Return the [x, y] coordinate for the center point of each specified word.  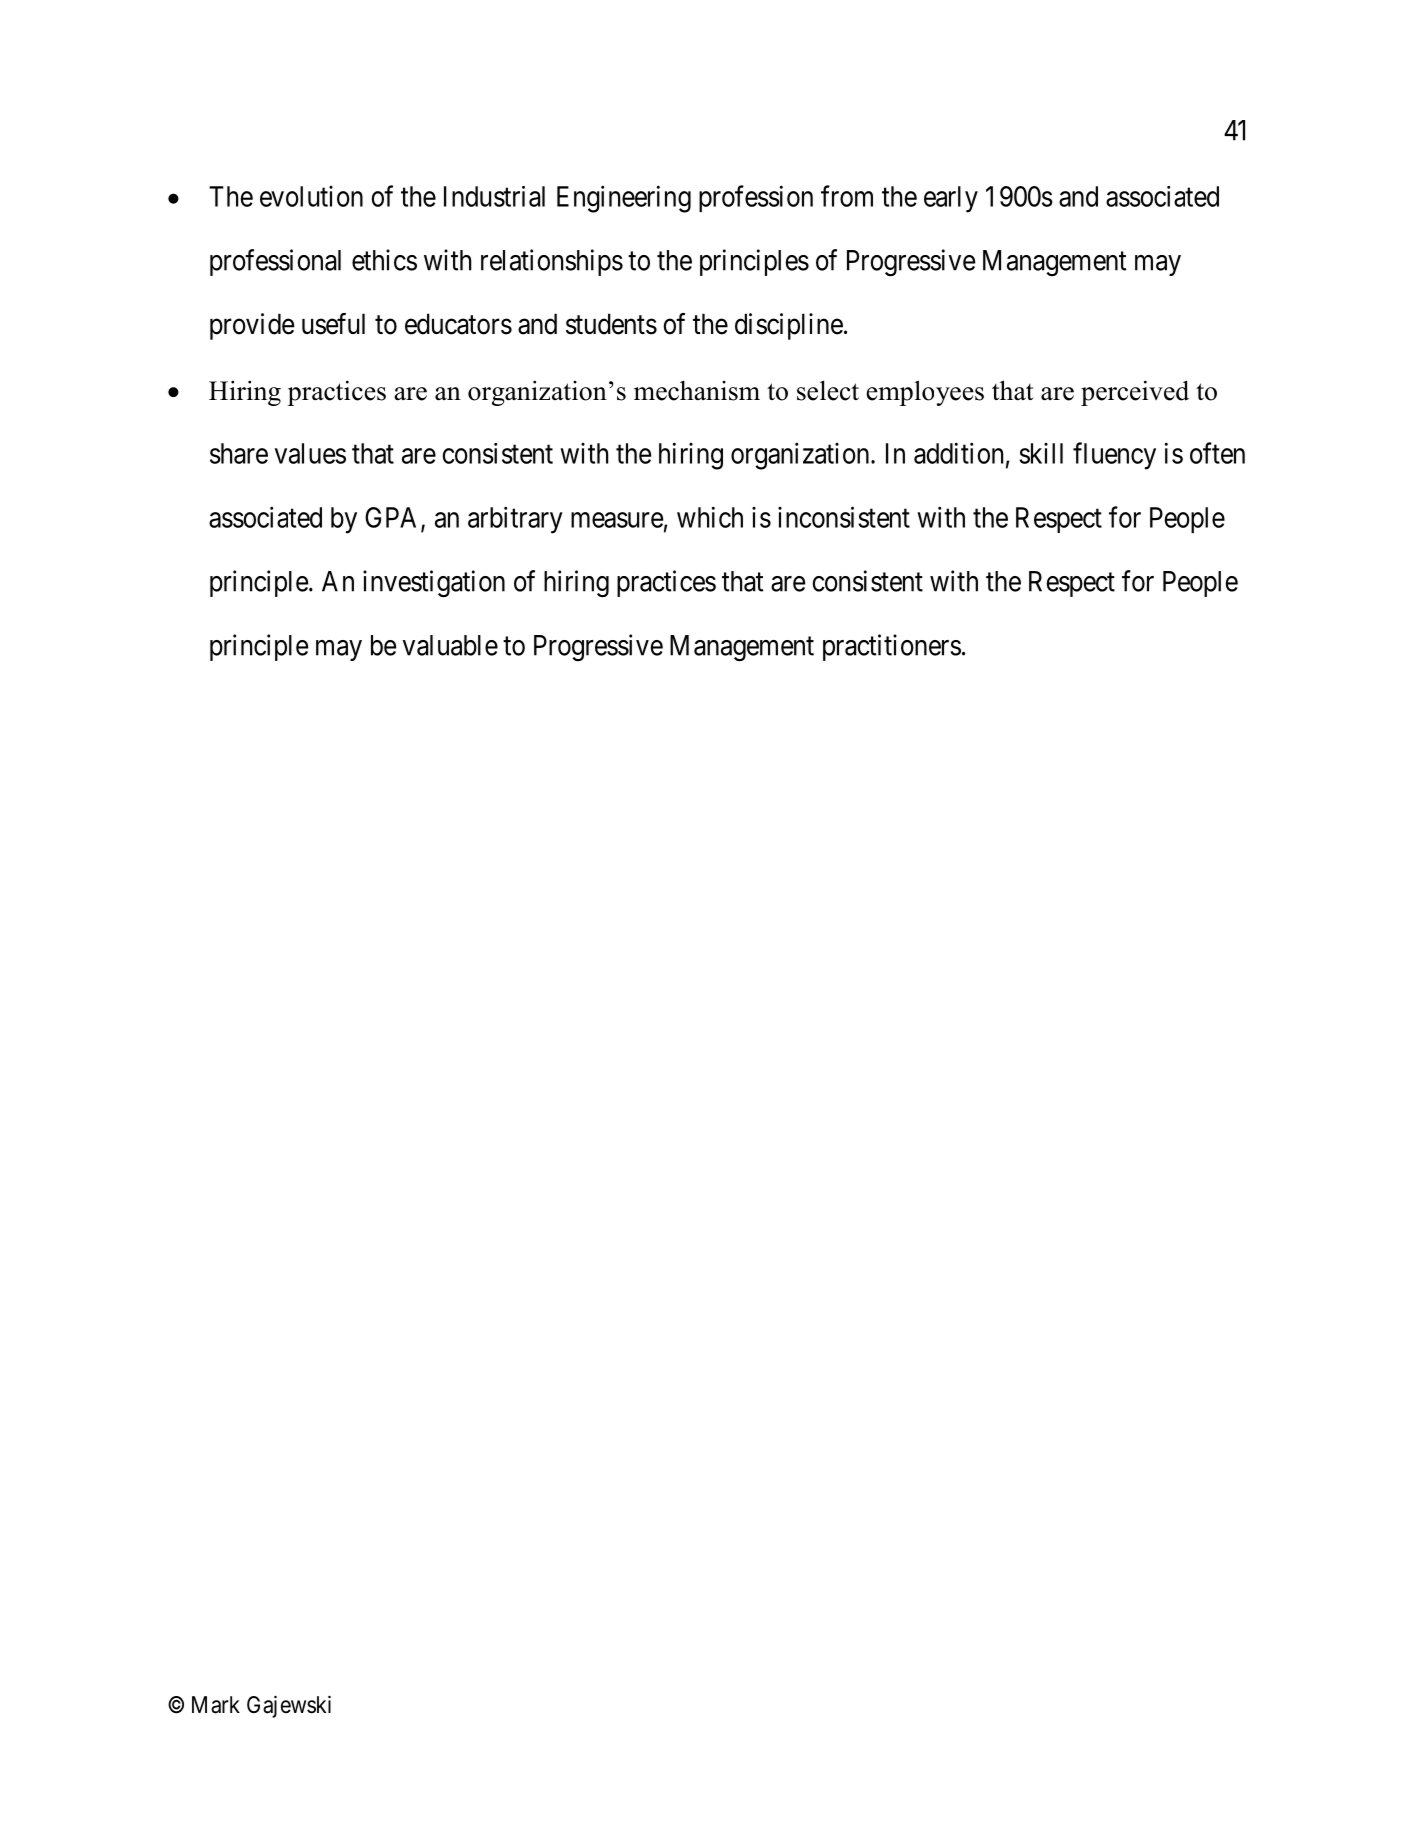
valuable [450, 645]
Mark [216, 1705]
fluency [1114, 456]
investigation [434, 584]
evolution [311, 196]
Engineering [624, 199]
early [951, 199]
